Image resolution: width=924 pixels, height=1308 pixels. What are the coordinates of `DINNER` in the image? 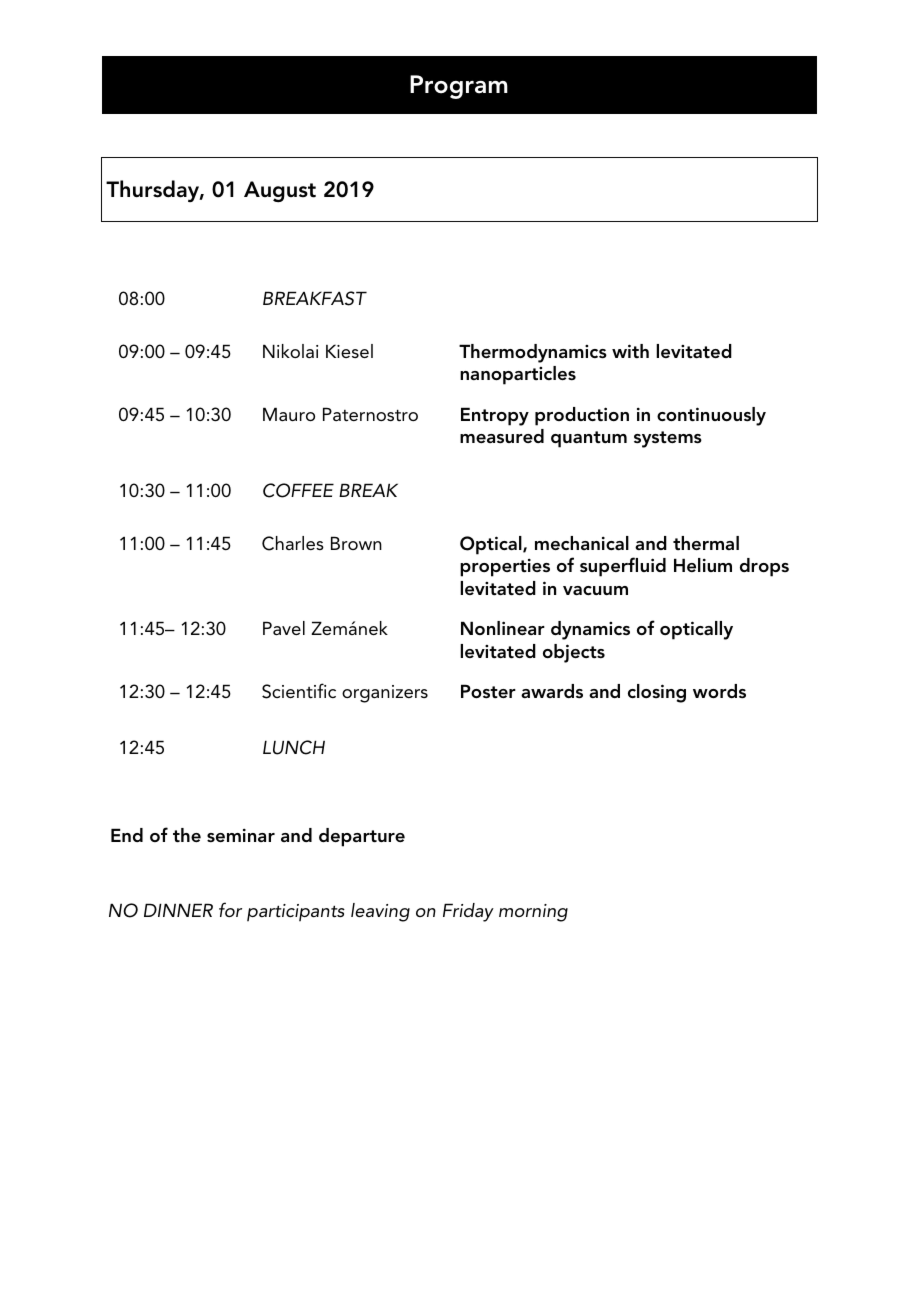 It's located at (178, 910).
